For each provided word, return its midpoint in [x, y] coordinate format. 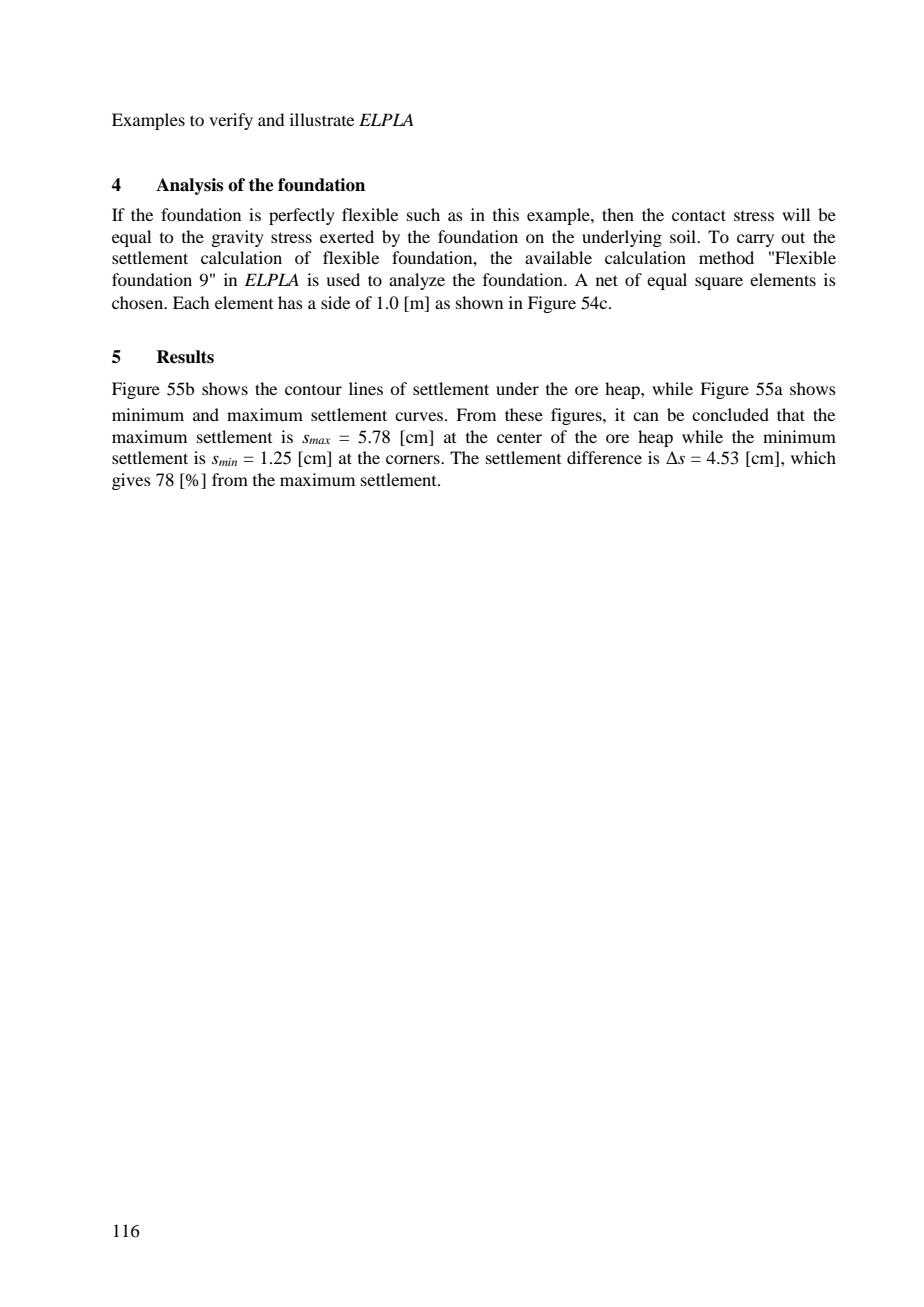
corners [414, 459]
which [813, 457]
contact [699, 215]
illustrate [322, 119]
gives [131, 481]
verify [231, 121]
